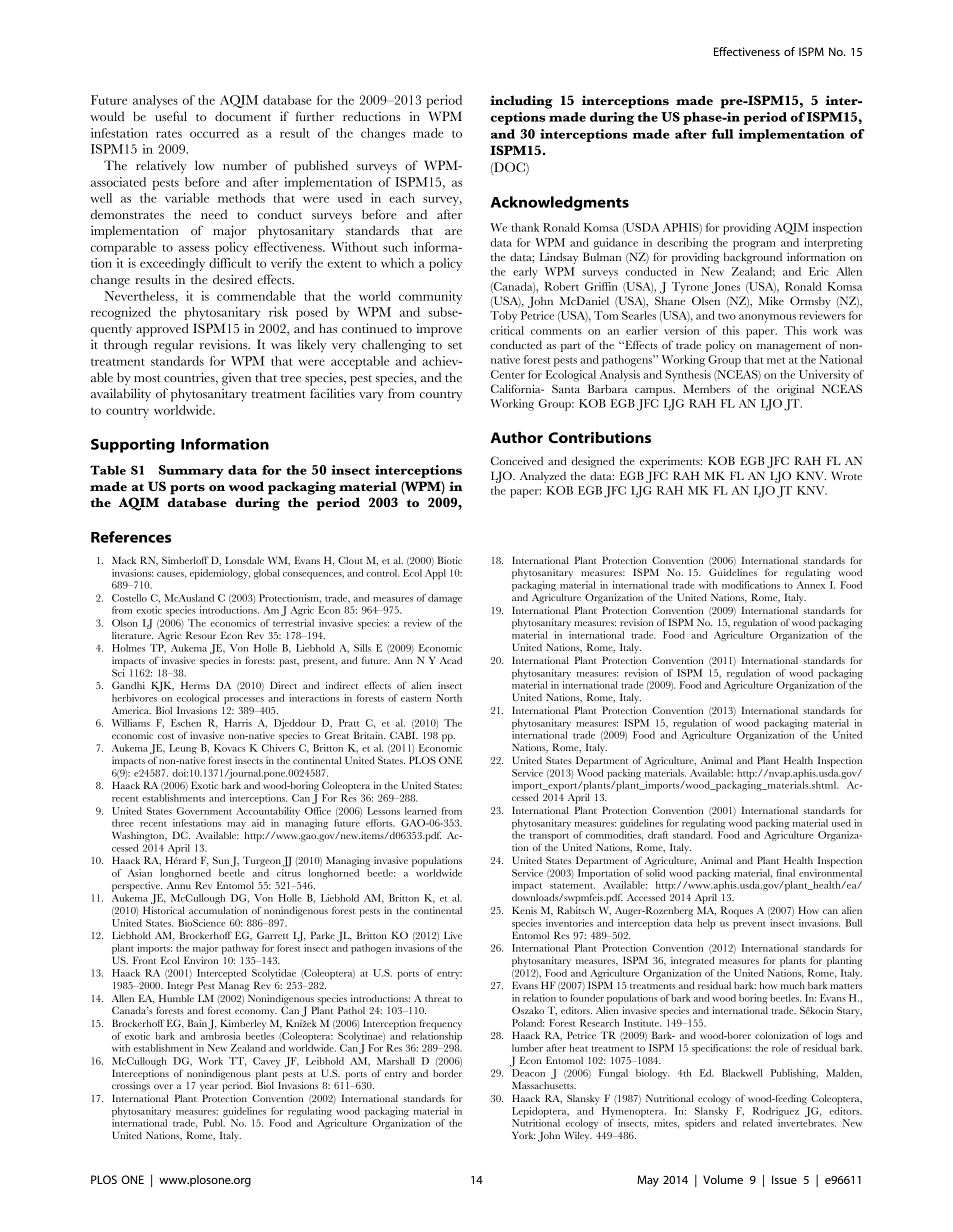 The image size is (953, 1232). What do you see at coordinates (214, 133) in the document?
I see `occurred` at bounding box center [214, 133].
